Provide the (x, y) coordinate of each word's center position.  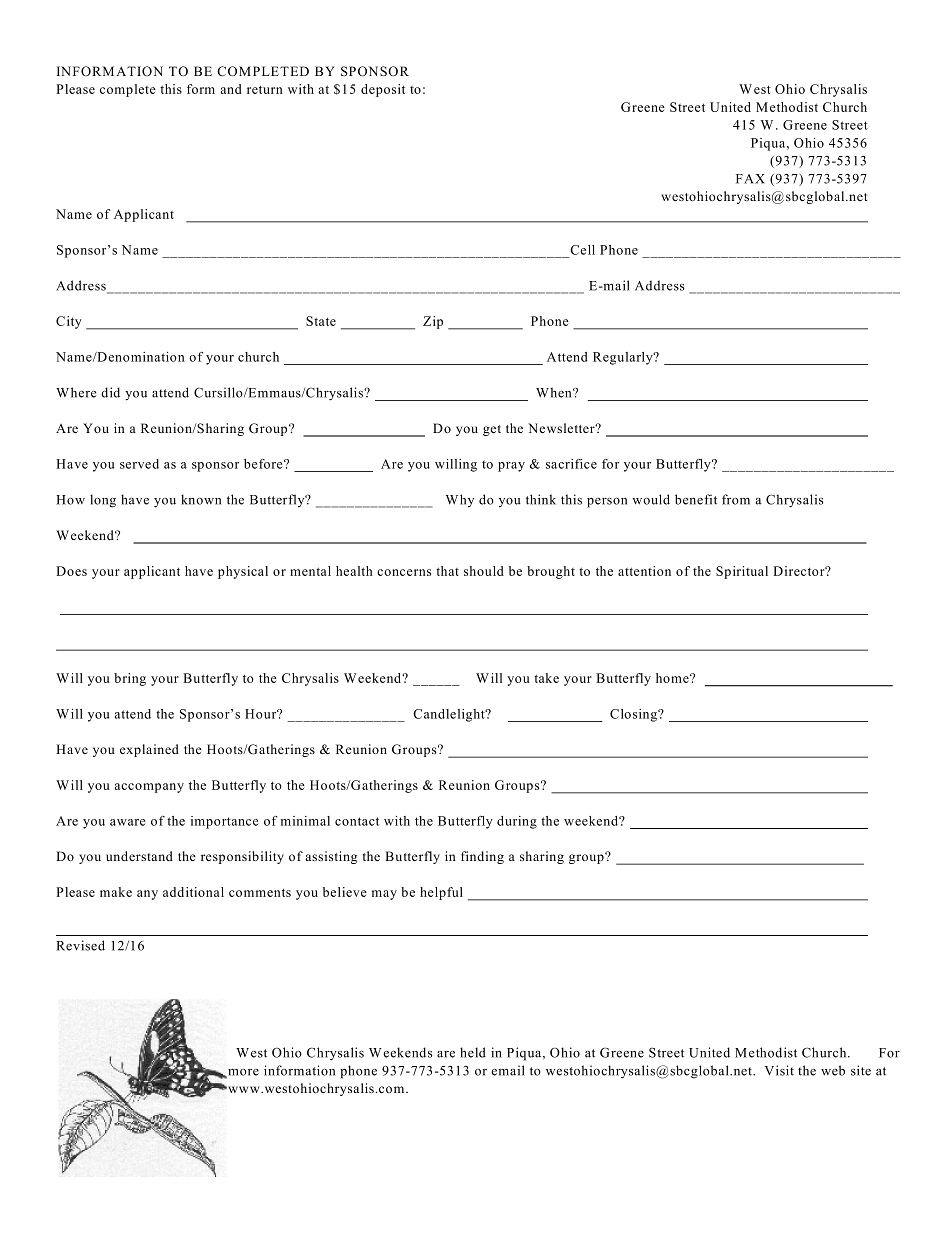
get (492, 430)
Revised (80, 945)
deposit (383, 90)
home (673, 678)
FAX (750, 179)
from (736, 499)
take (546, 678)
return (265, 89)
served (139, 464)
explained (149, 750)
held (473, 1052)
